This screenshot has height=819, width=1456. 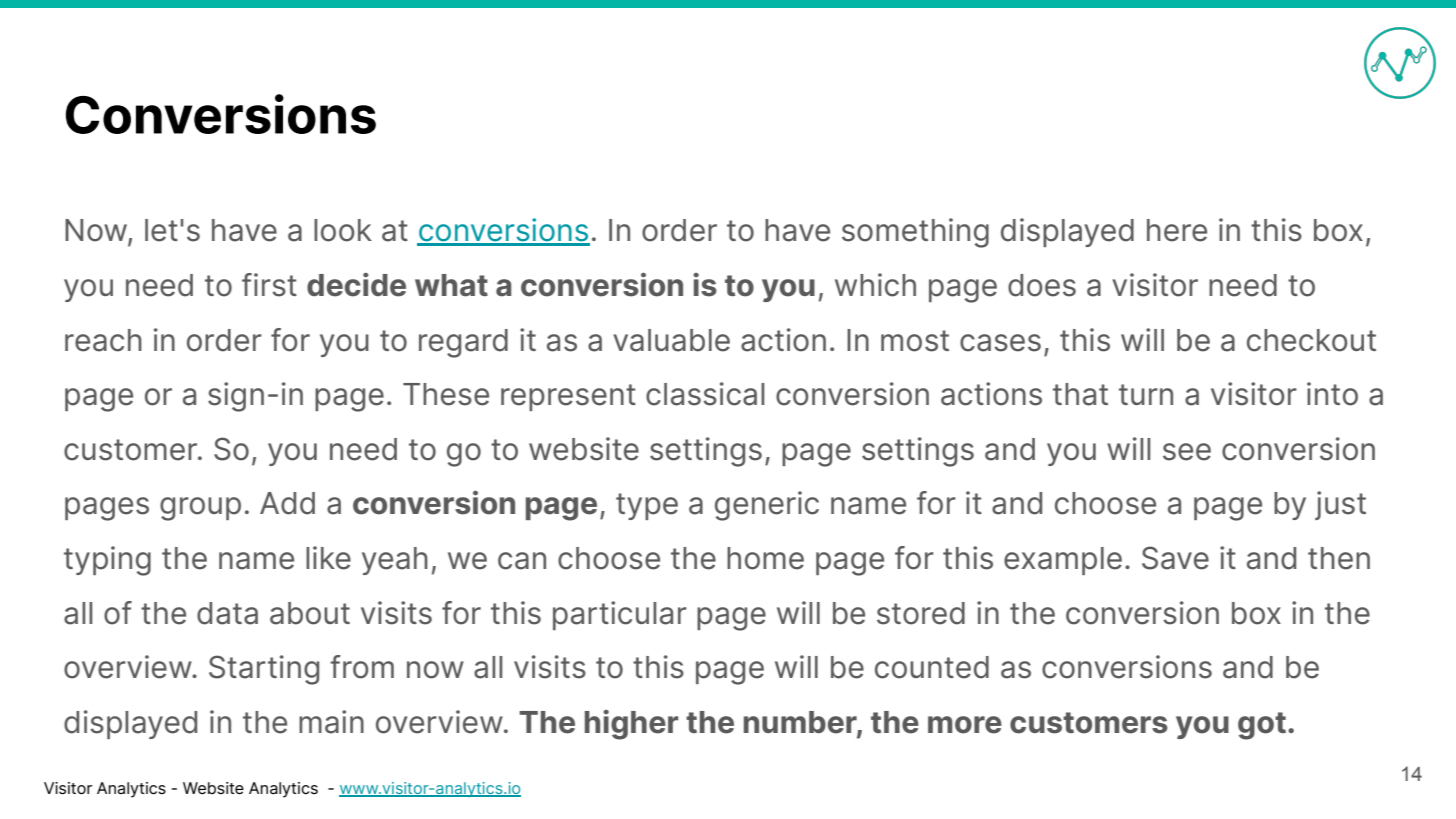 What do you see at coordinates (671, 340) in the screenshot?
I see `valuable` at bounding box center [671, 340].
